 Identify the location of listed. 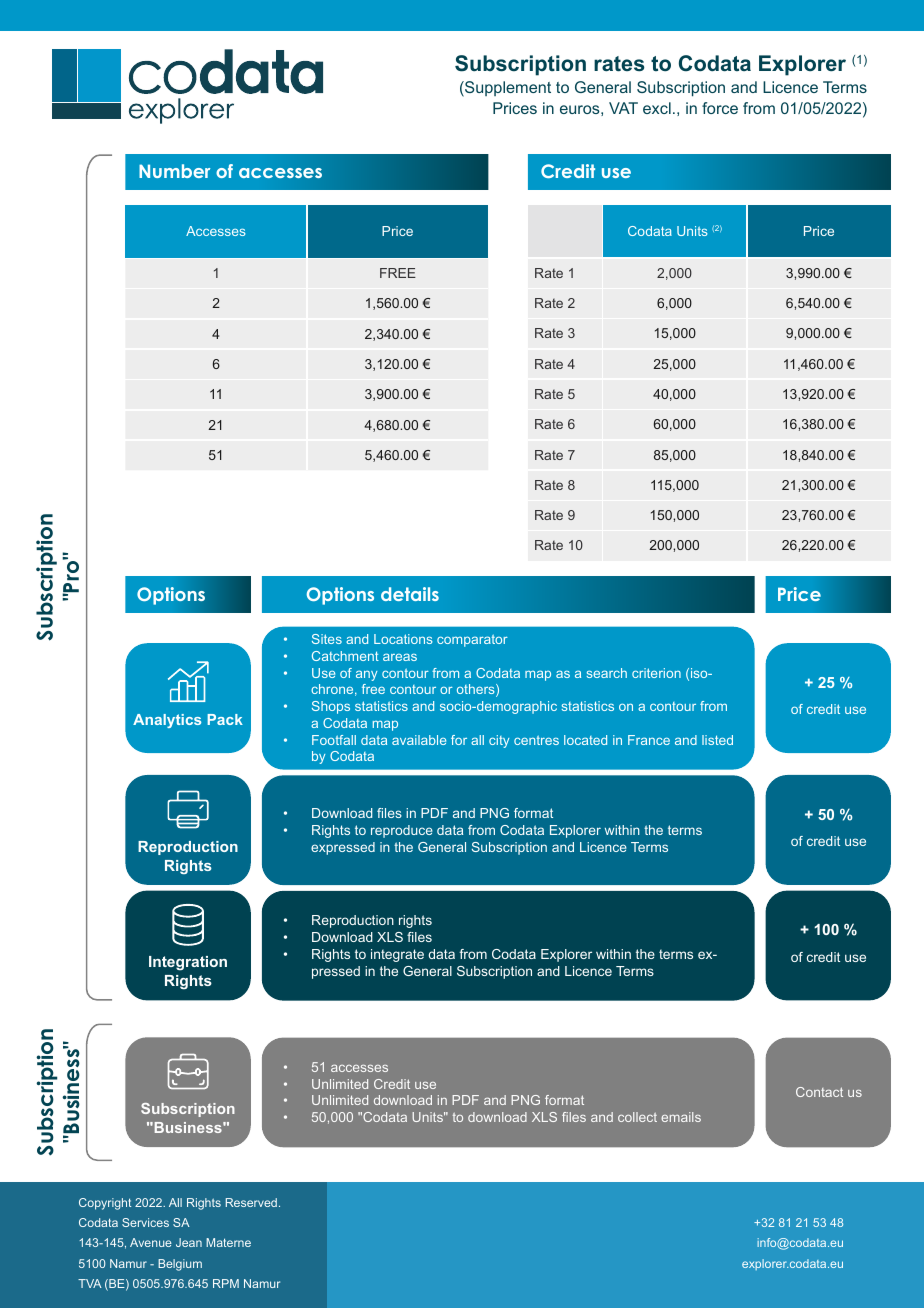
(717, 740).
